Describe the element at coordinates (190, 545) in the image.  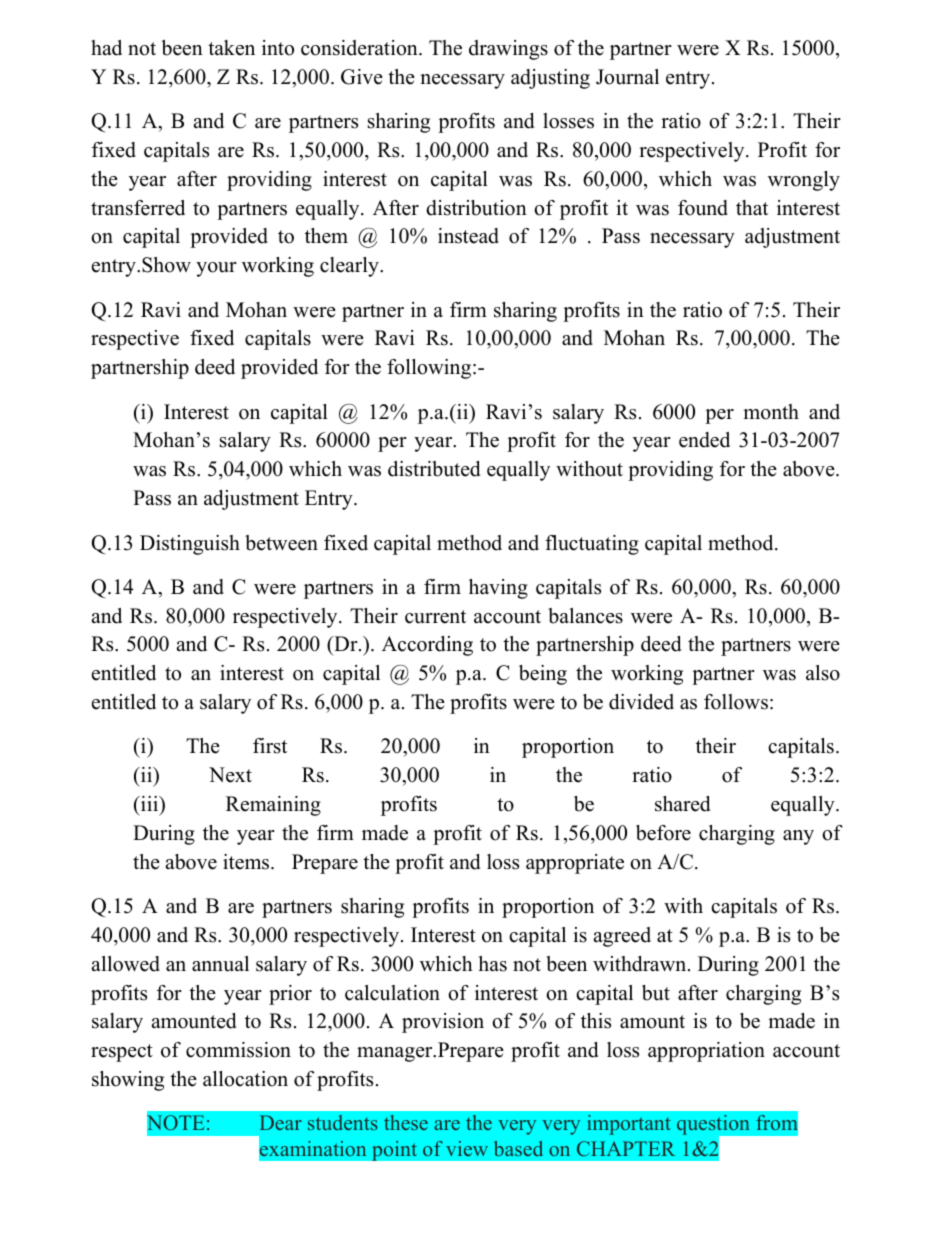
I see `Distinguish` at that location.
